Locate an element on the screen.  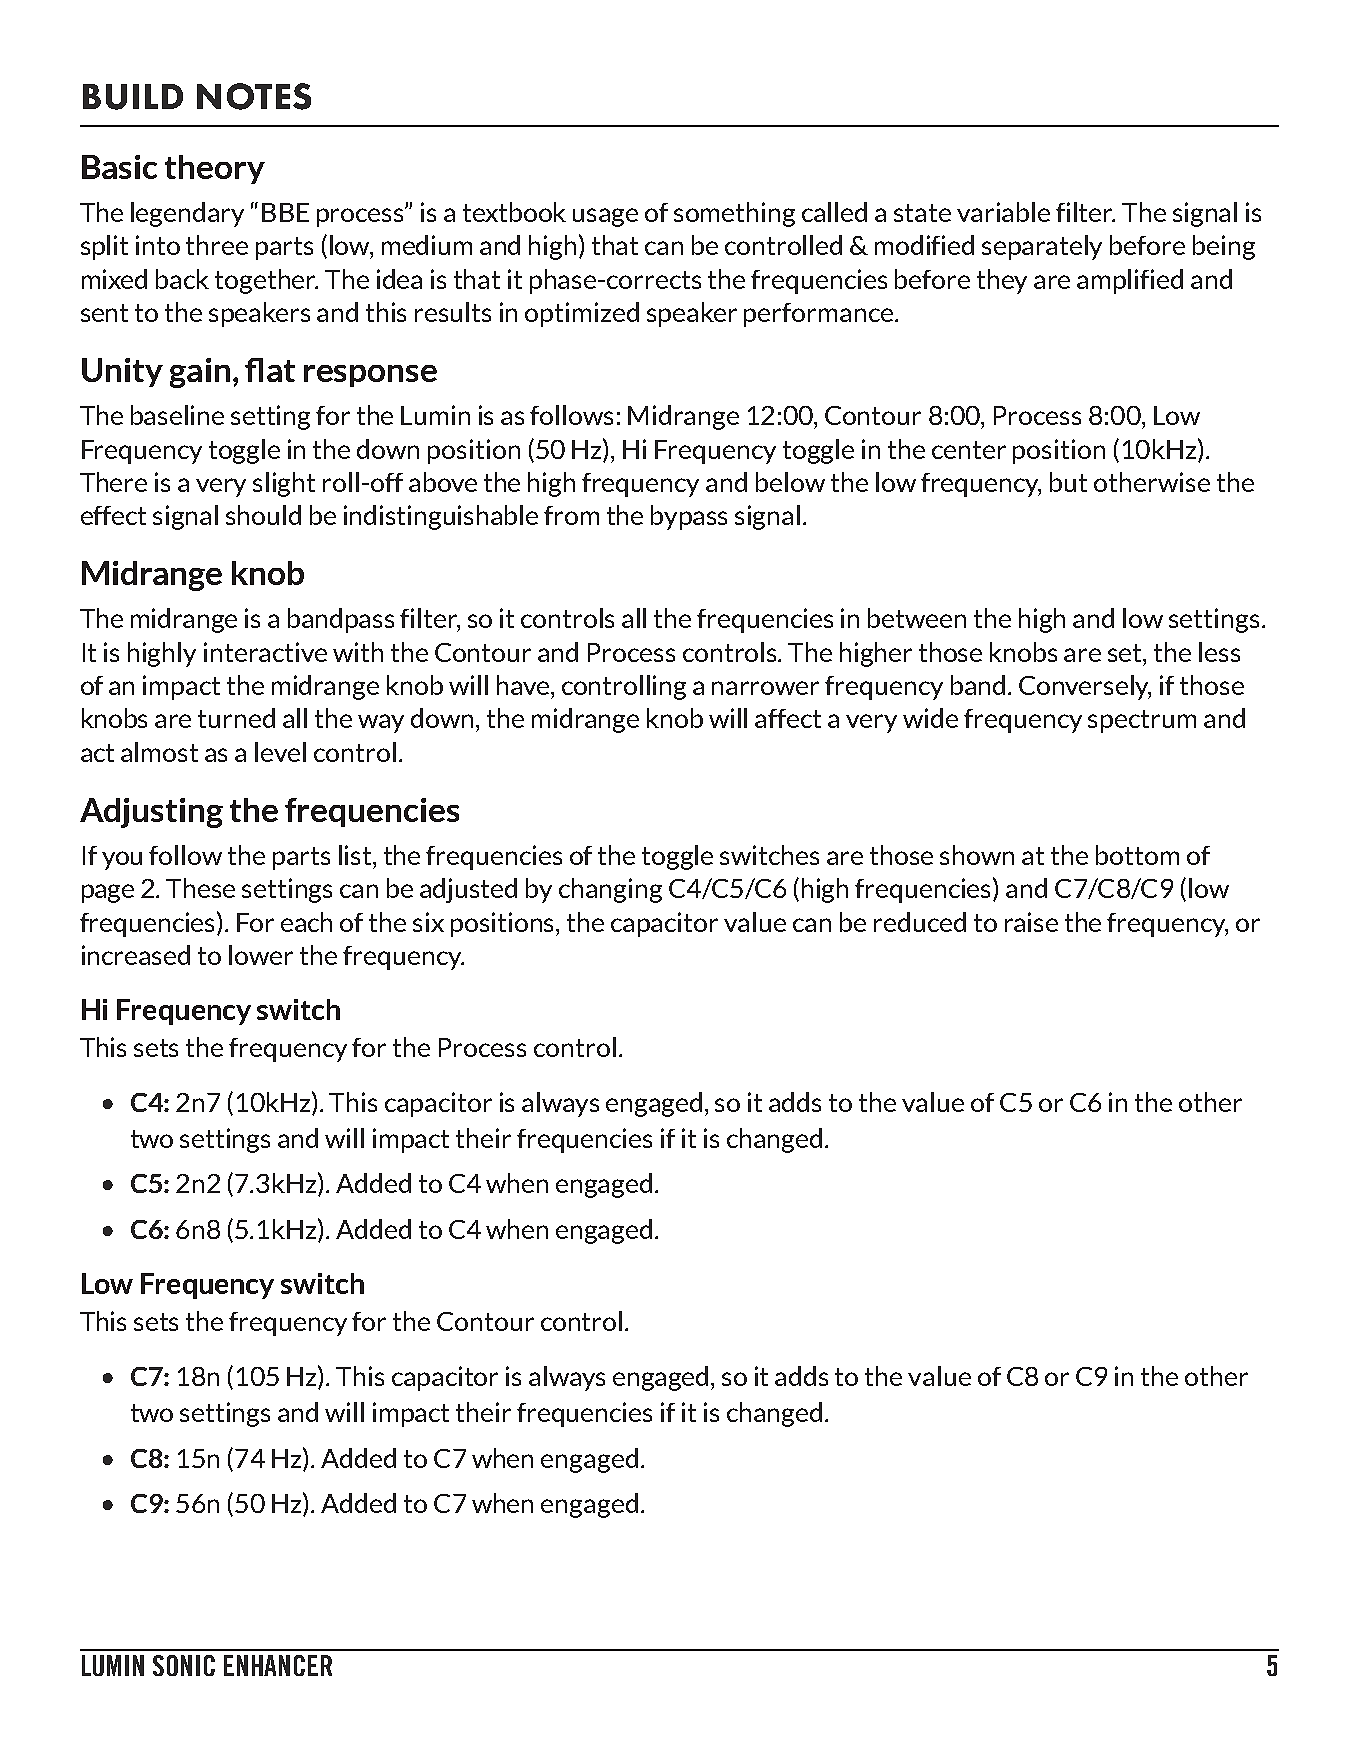
theory is located at coordinates (215, 169).
